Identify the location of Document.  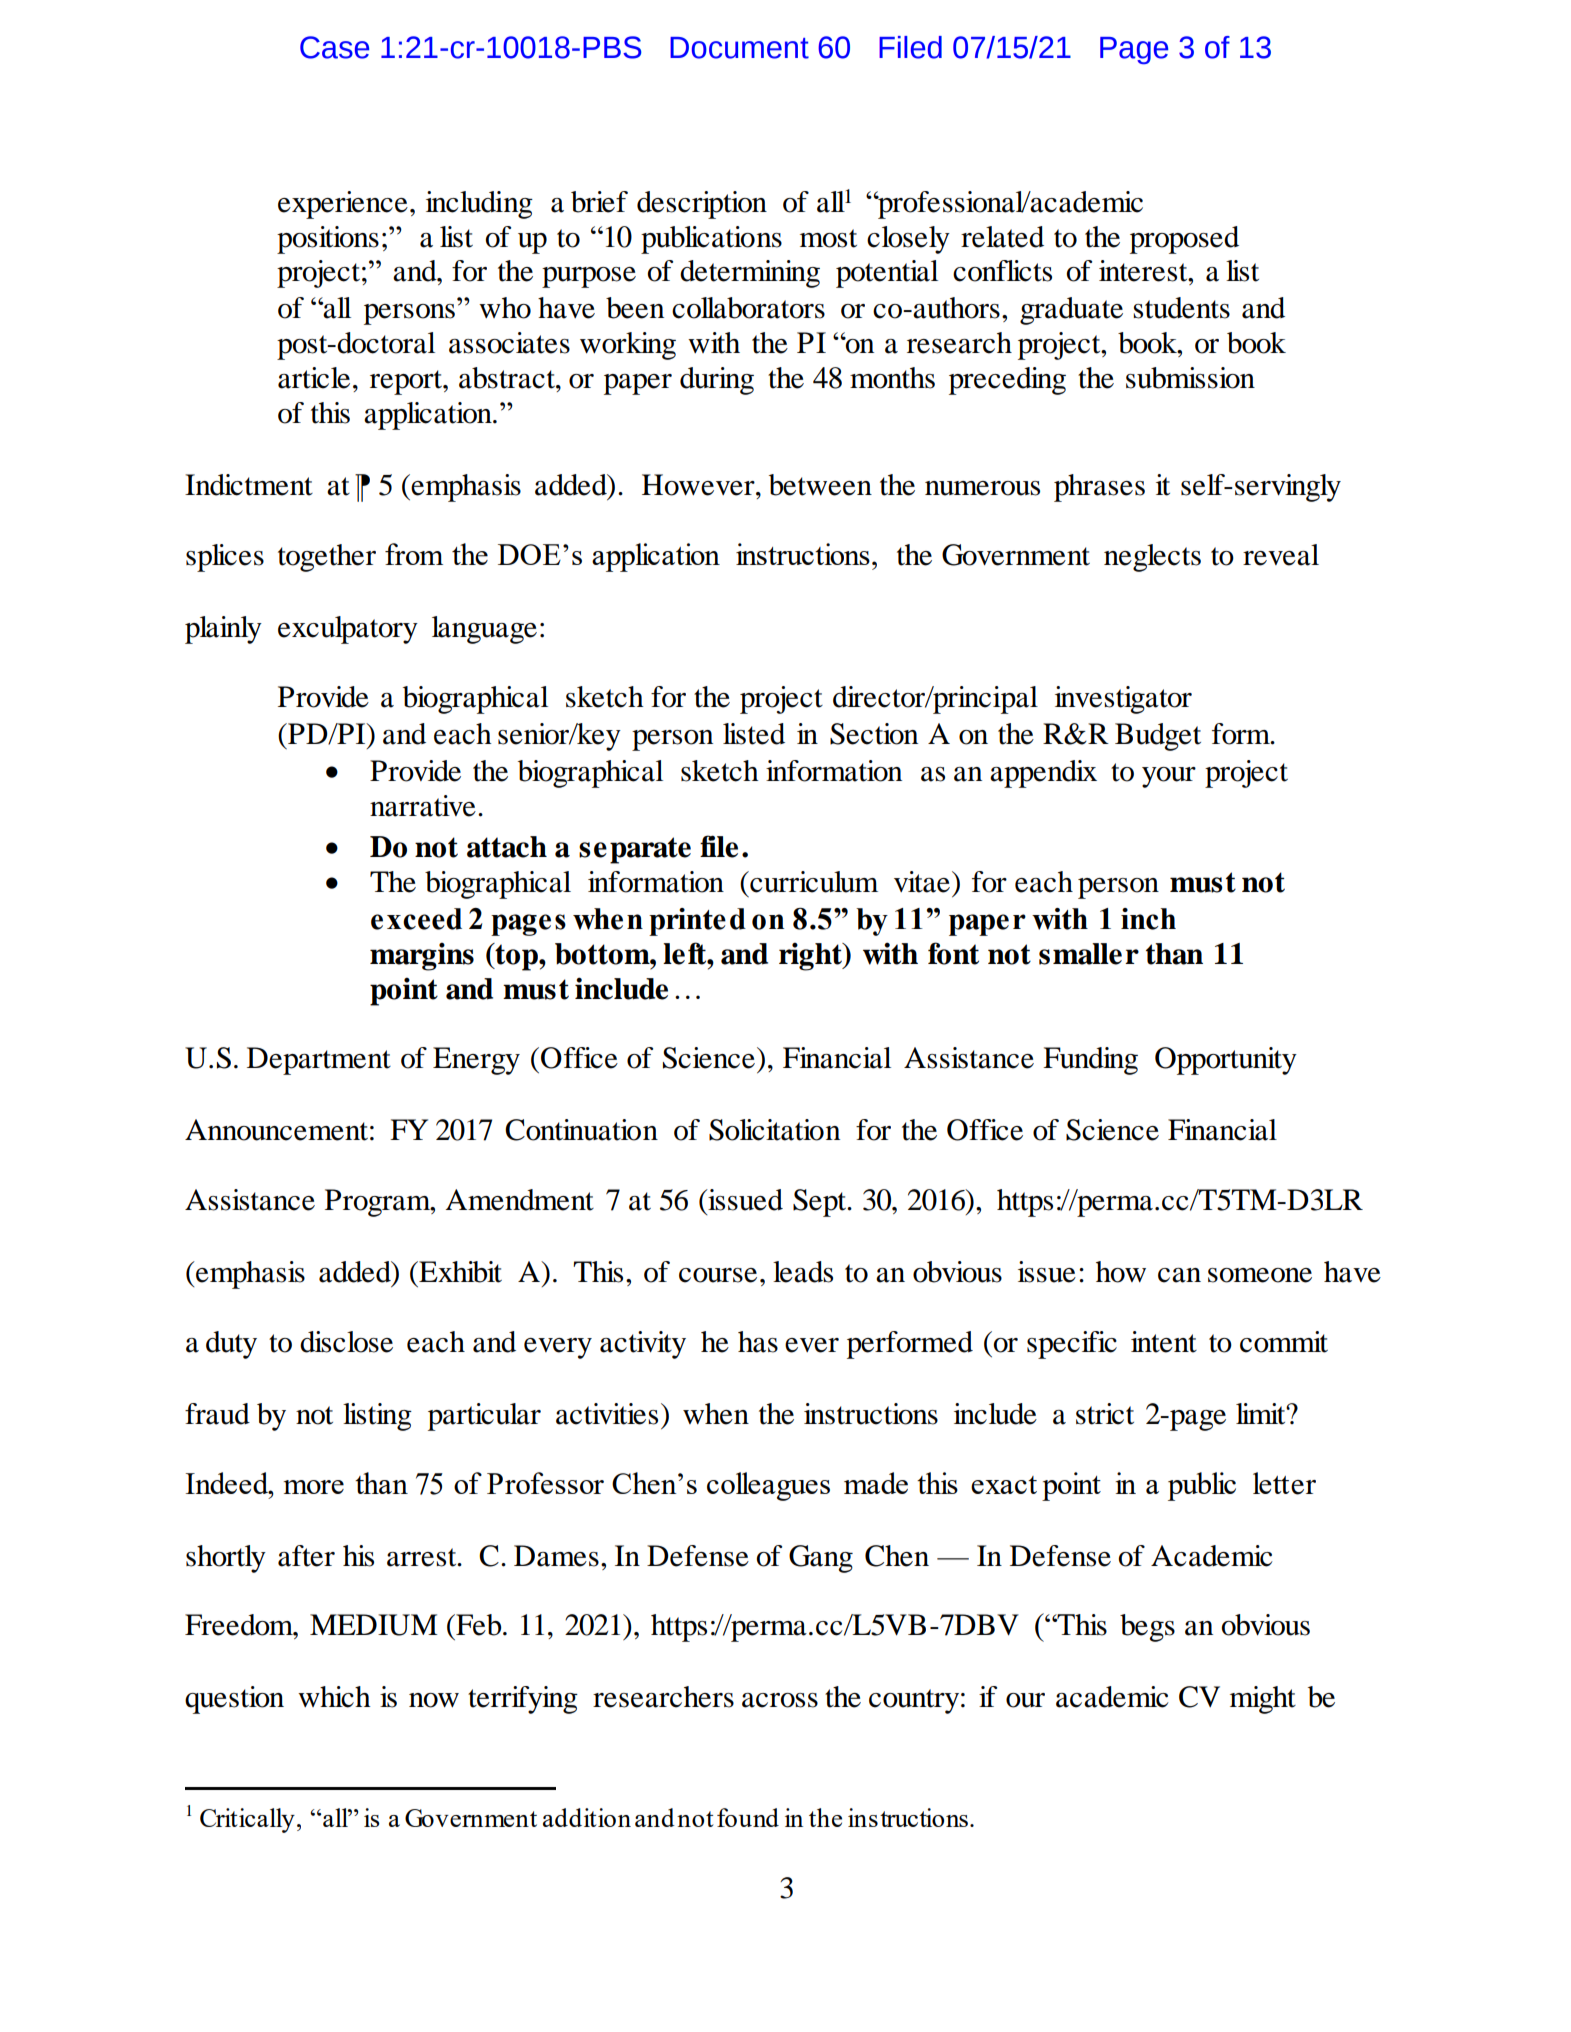
(739, 48).
